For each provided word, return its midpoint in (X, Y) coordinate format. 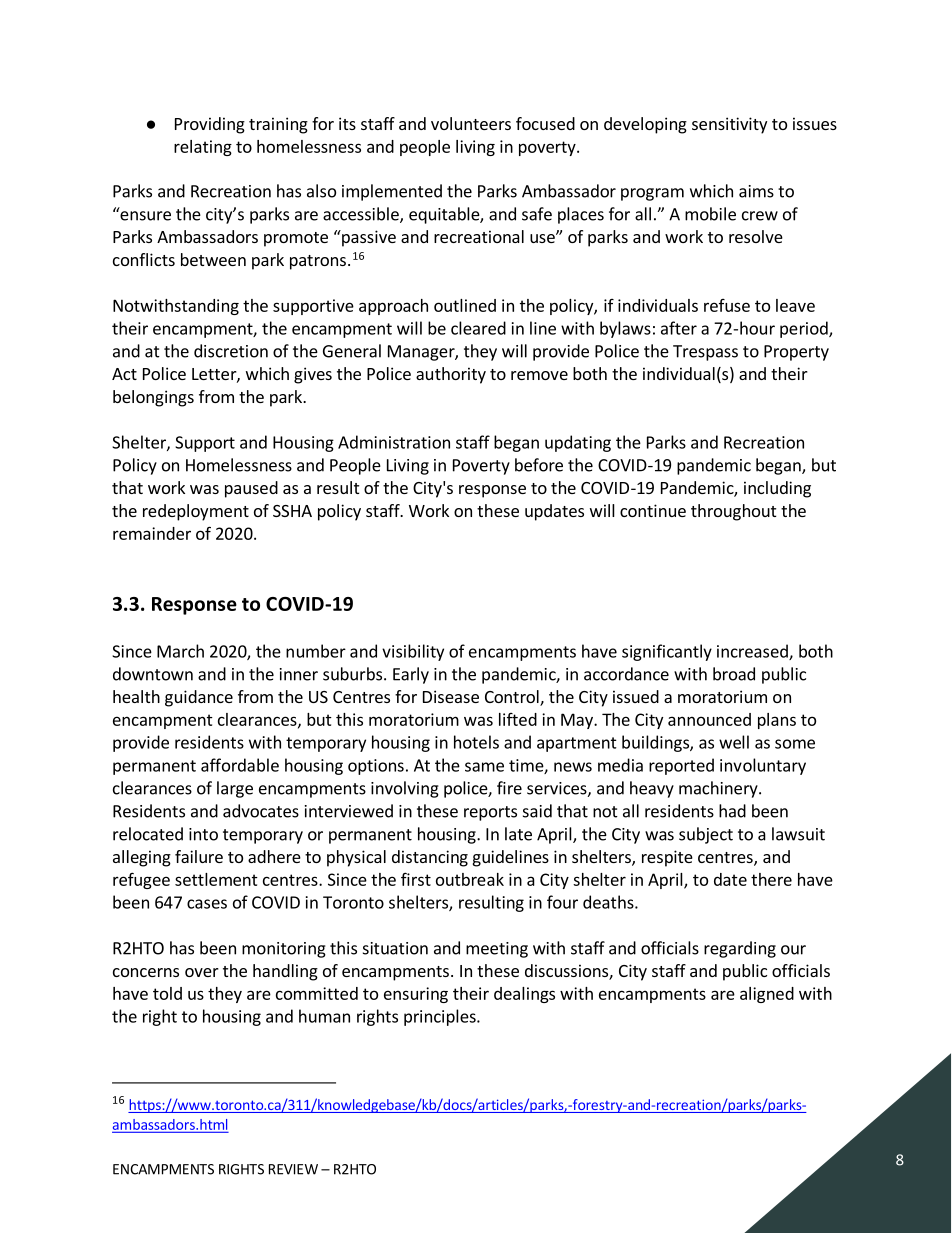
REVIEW (293, 1169)
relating (203, 148)
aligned (767, 995)
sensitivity (729, 125)
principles (441, 1017)
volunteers (471, 123)
